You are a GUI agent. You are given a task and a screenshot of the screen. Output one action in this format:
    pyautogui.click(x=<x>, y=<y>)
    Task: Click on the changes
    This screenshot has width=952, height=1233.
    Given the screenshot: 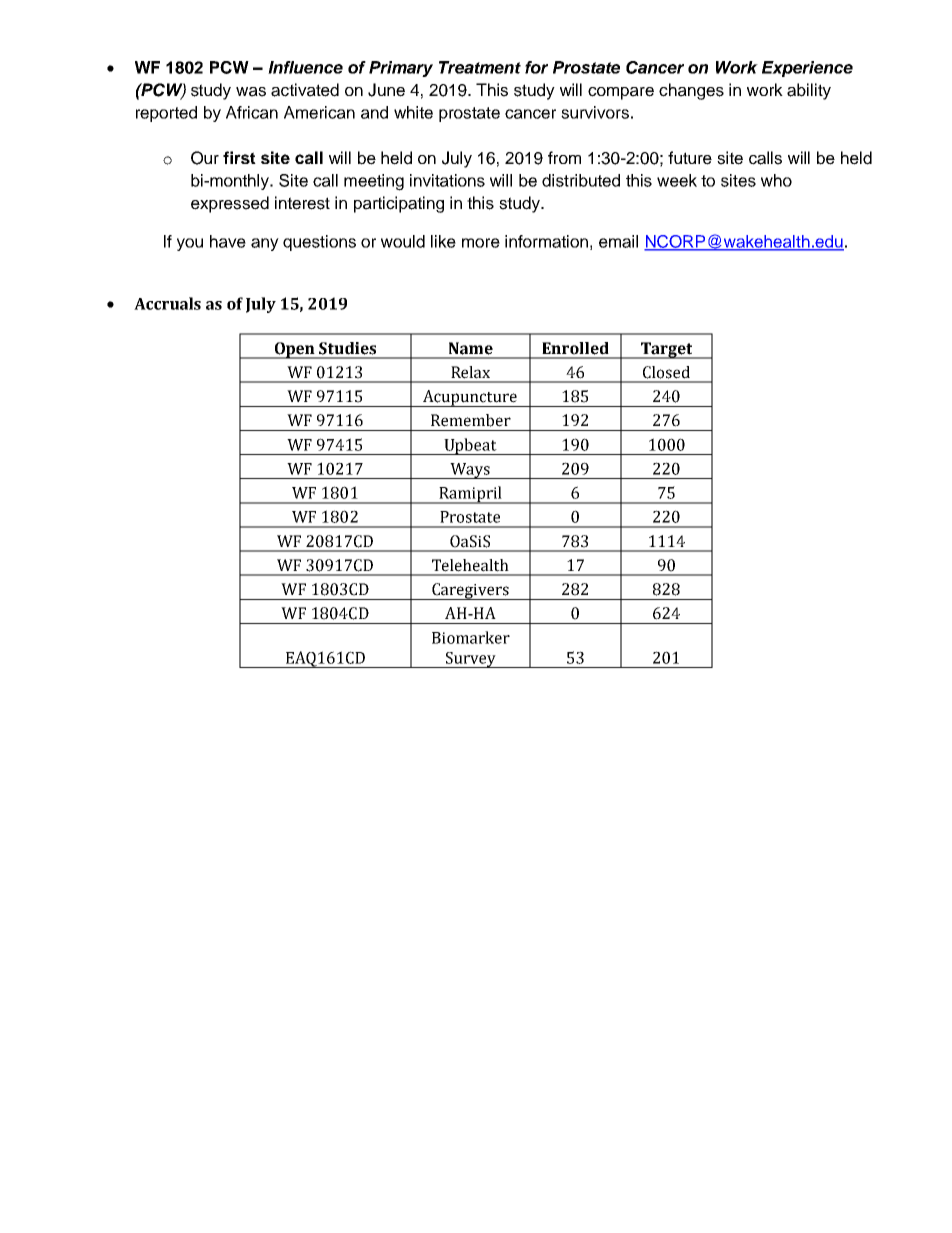 What is the action you would take?
    pyautogui.click(x=691, y=91)
